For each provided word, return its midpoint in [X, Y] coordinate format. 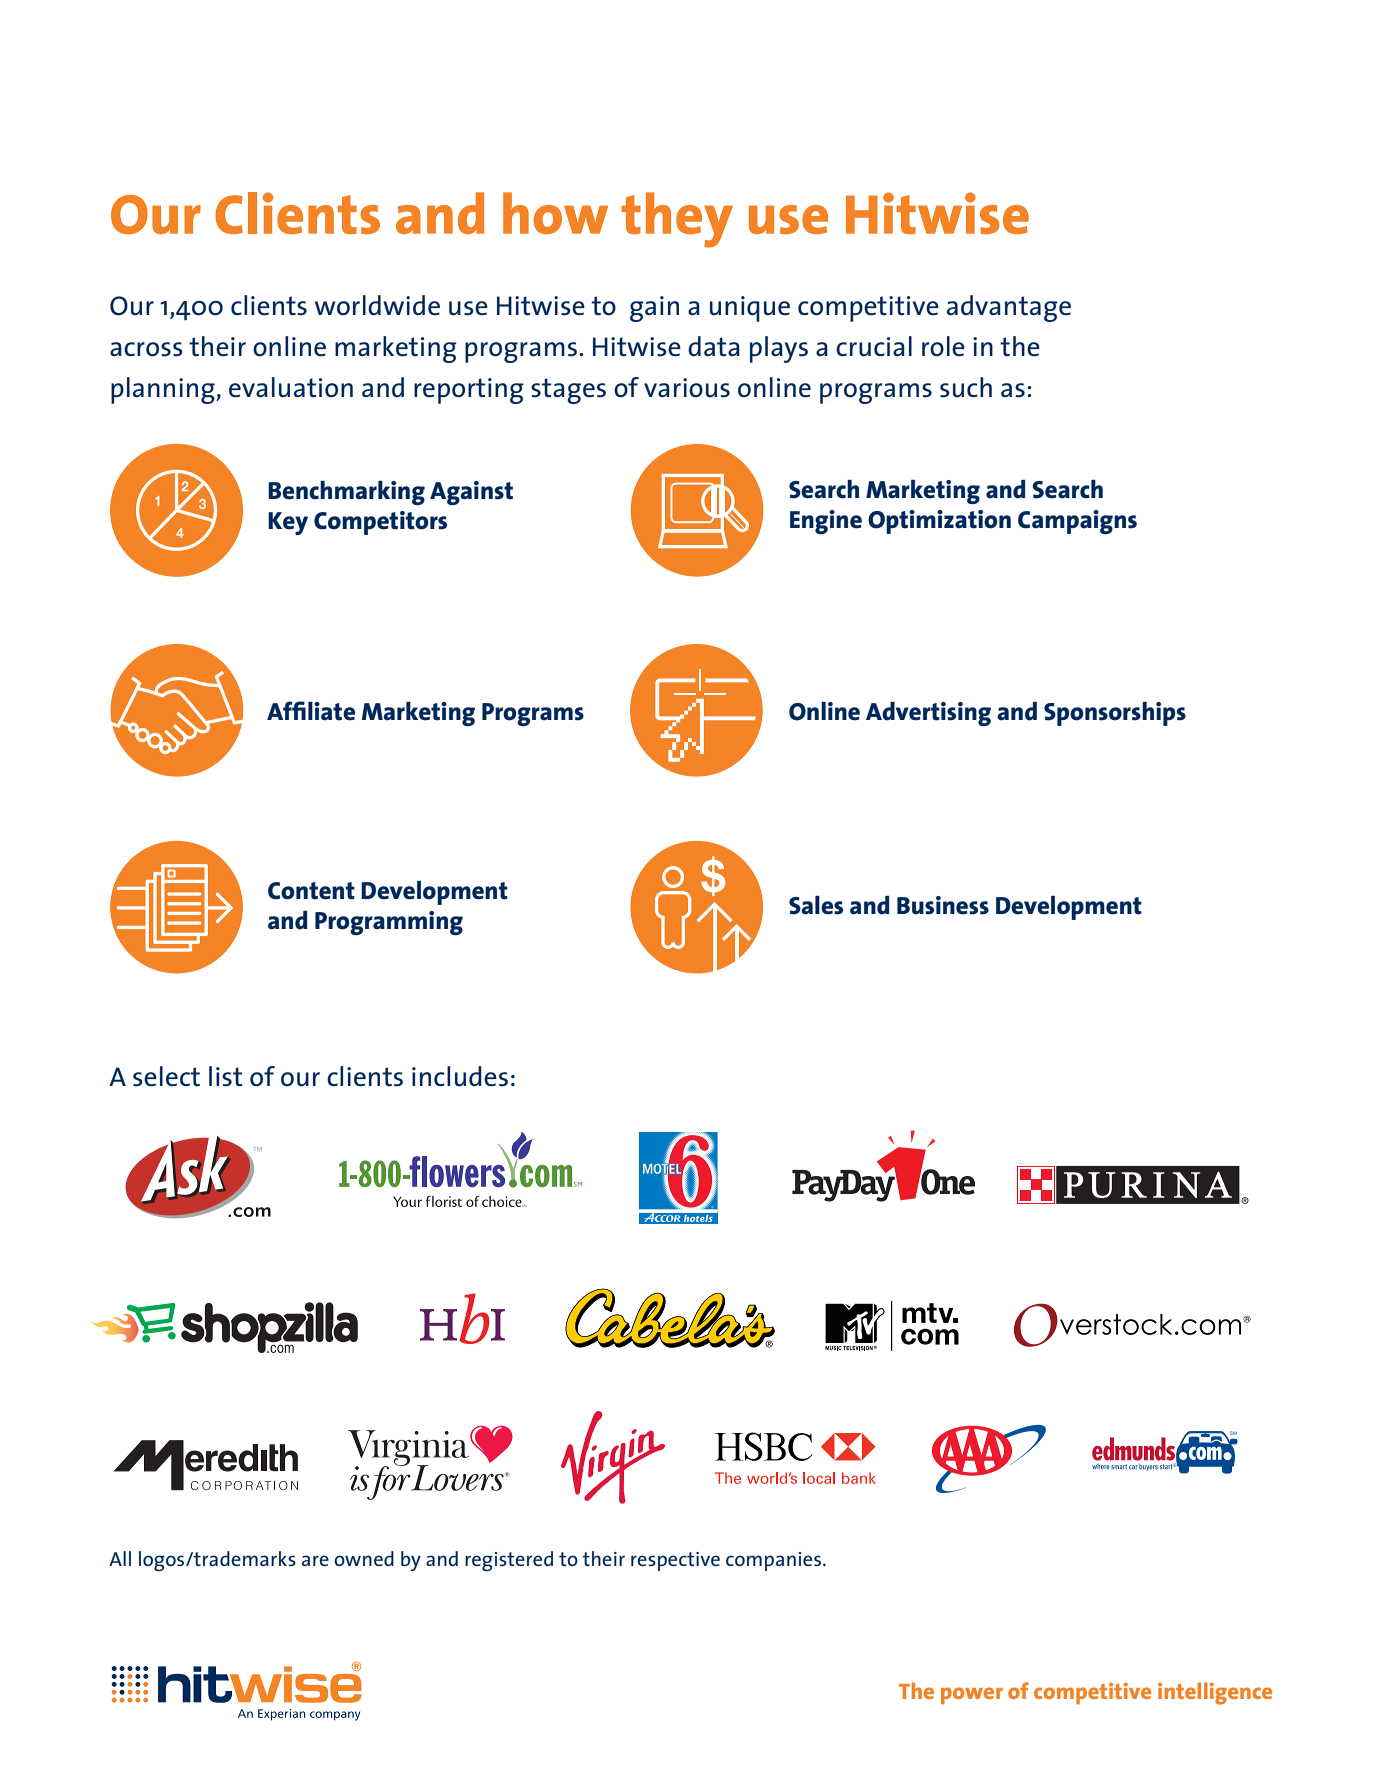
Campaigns [1077, 522]
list [225, 1076]
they [677, 220]
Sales [816, 905]
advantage [1009, 308]
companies [775, 1561]
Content [311, 891]
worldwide [377, 305]
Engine [826, 522]
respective [675, 1561]
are [315, 1560]
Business [943, 905]
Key [288, 523]
